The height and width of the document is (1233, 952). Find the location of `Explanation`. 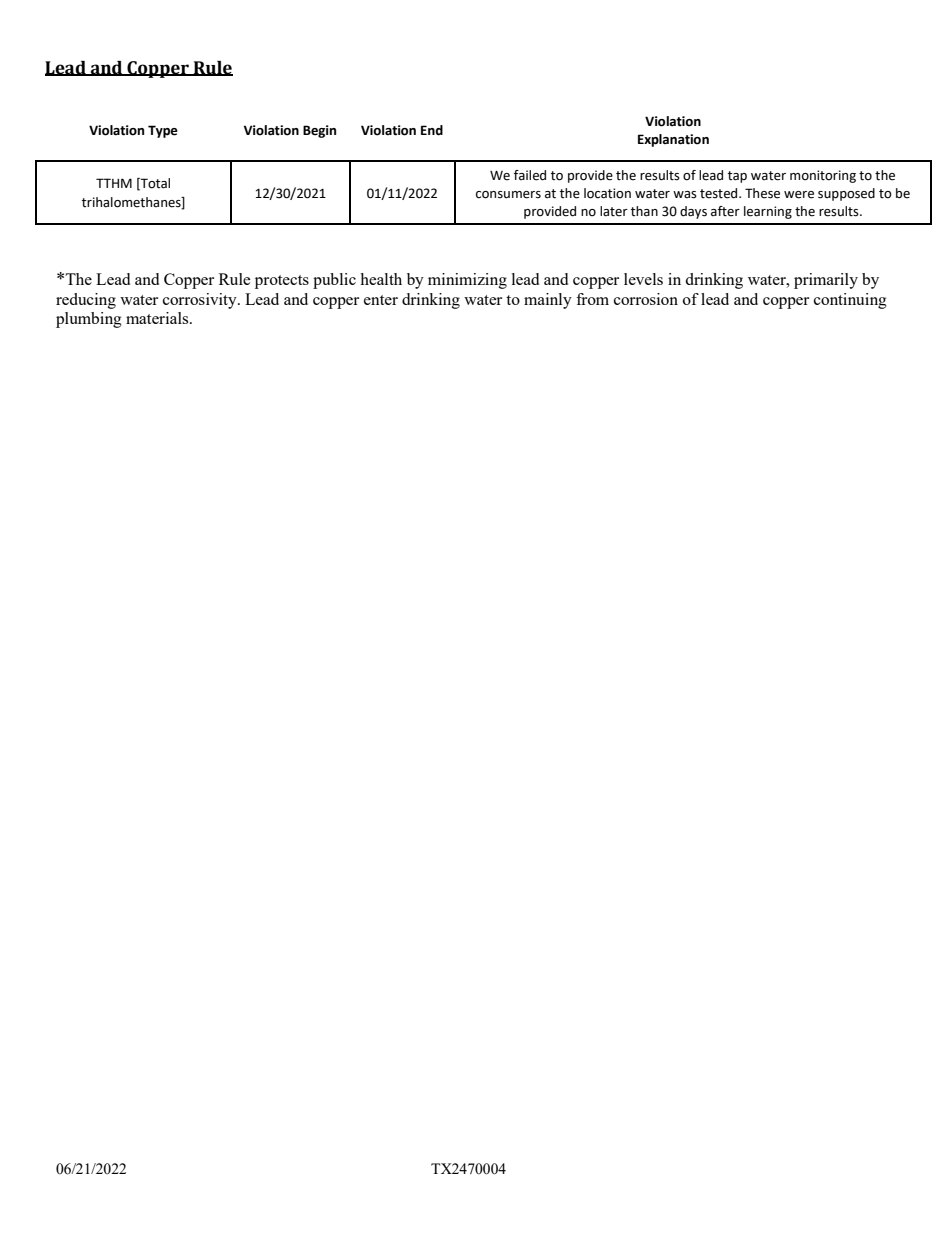

Explanation is located at coordinates (673, 140).
